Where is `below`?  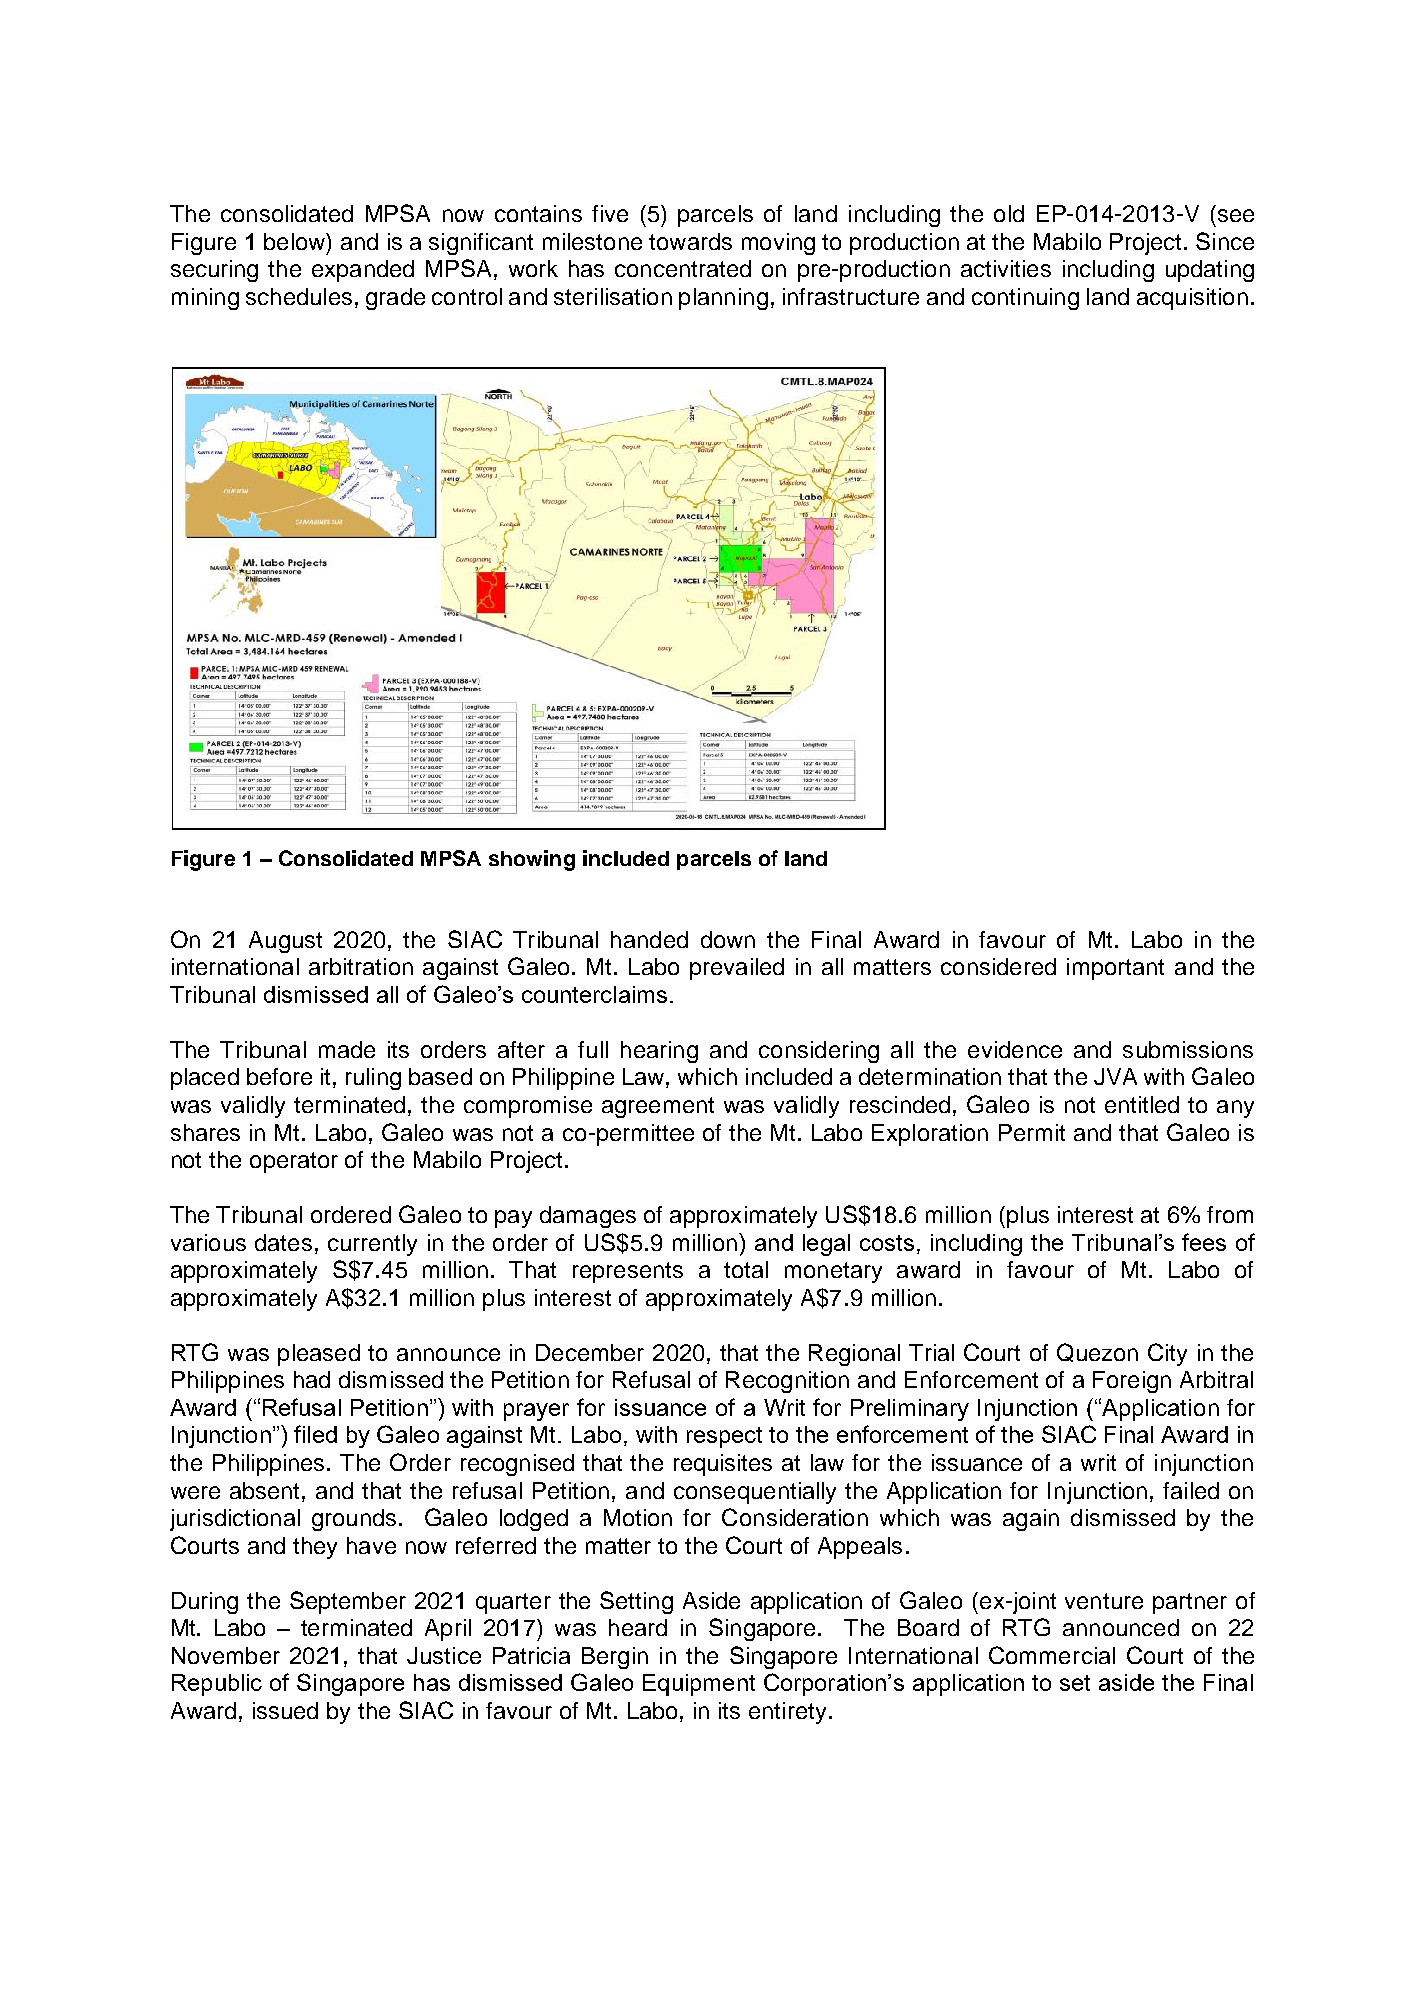
below is located at coordinates (296, 241).
